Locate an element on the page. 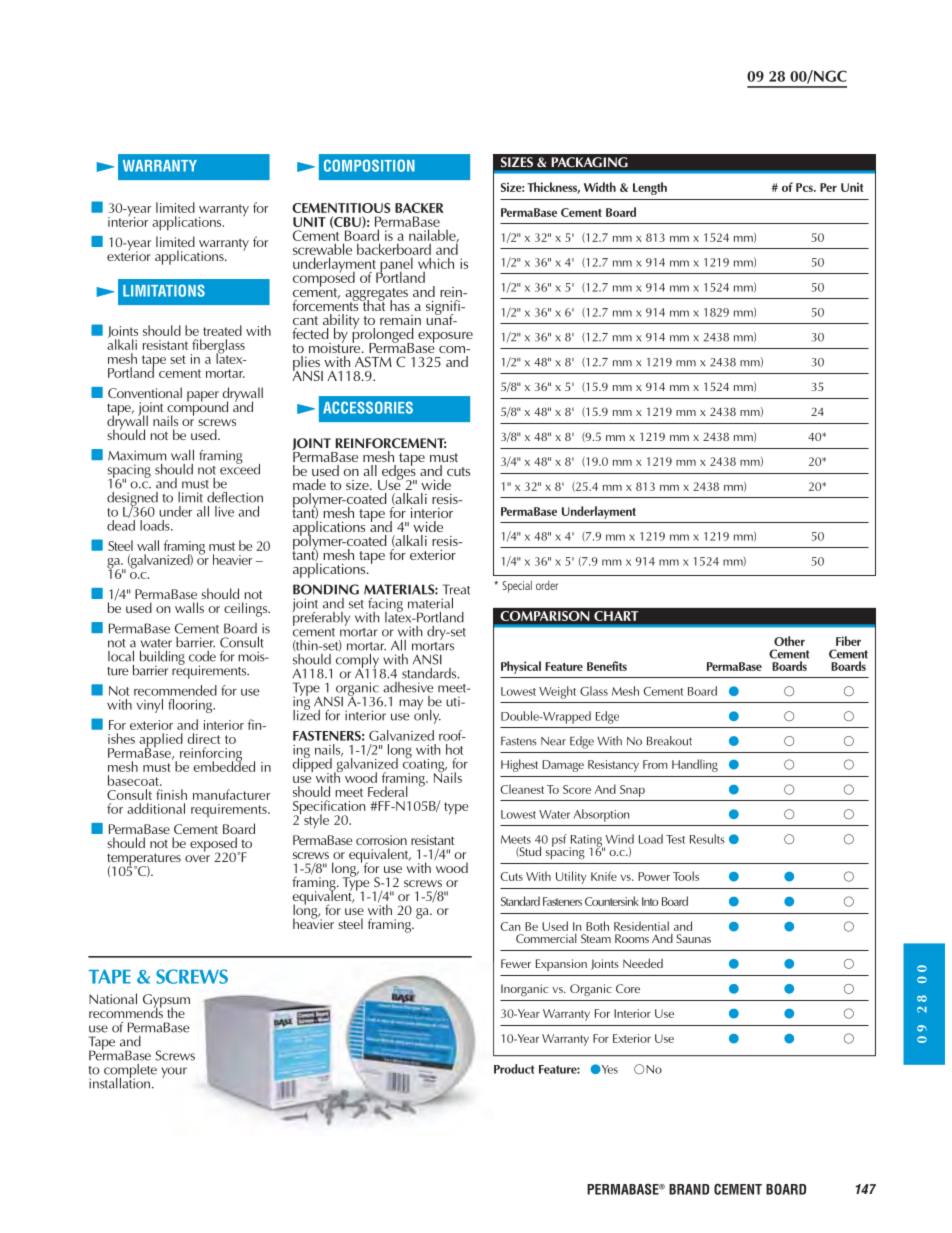  Length is located at coordinates (650, 188).
